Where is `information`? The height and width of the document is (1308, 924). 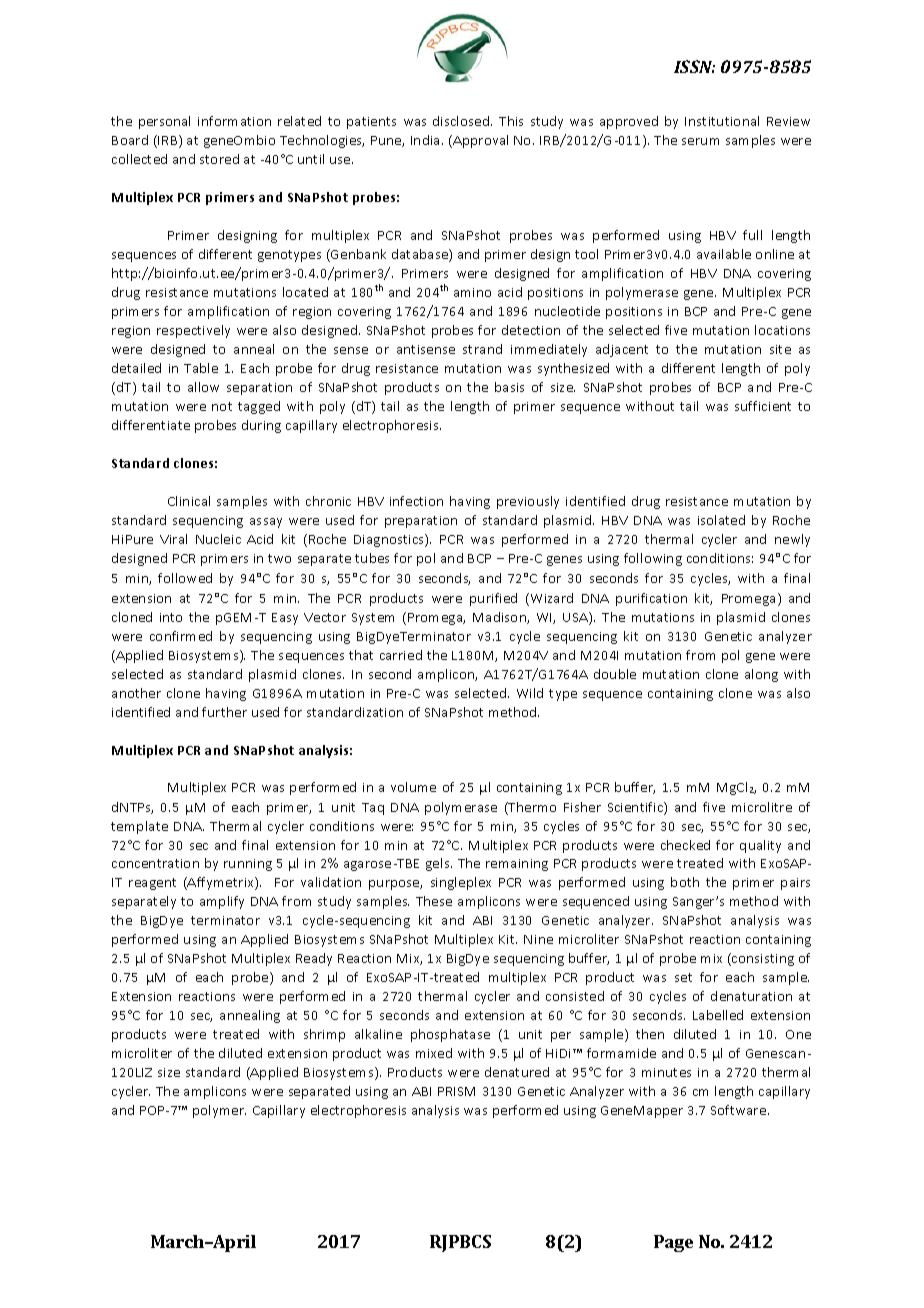
information is located at coordinates (234, 121).
